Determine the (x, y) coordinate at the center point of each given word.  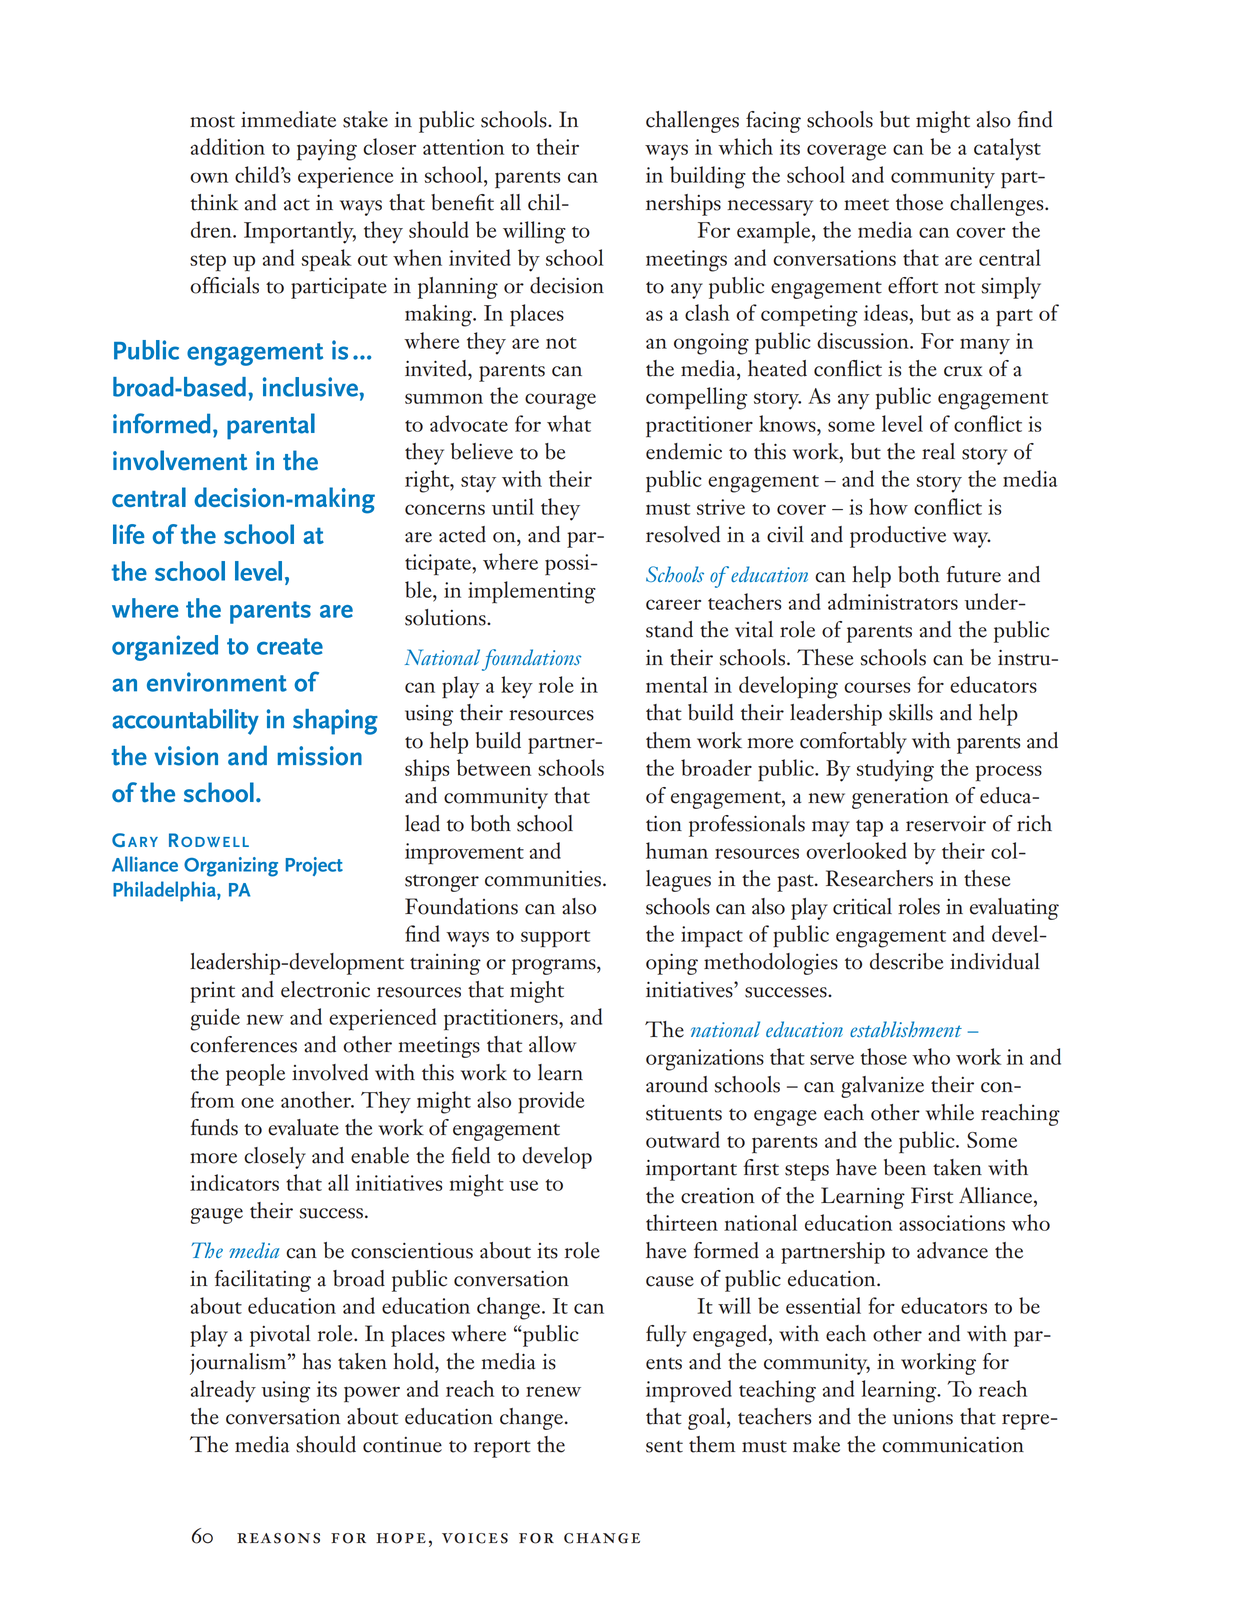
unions (923, 1417)
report (502, 1449)
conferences (243, 1044)
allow (552, 1044)
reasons (278, 1538)
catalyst (1007, 149)
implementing (532, 592)
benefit (462, 202)
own (209, 177)
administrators (893, 601)
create (290, 646)
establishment (906, 1029)
